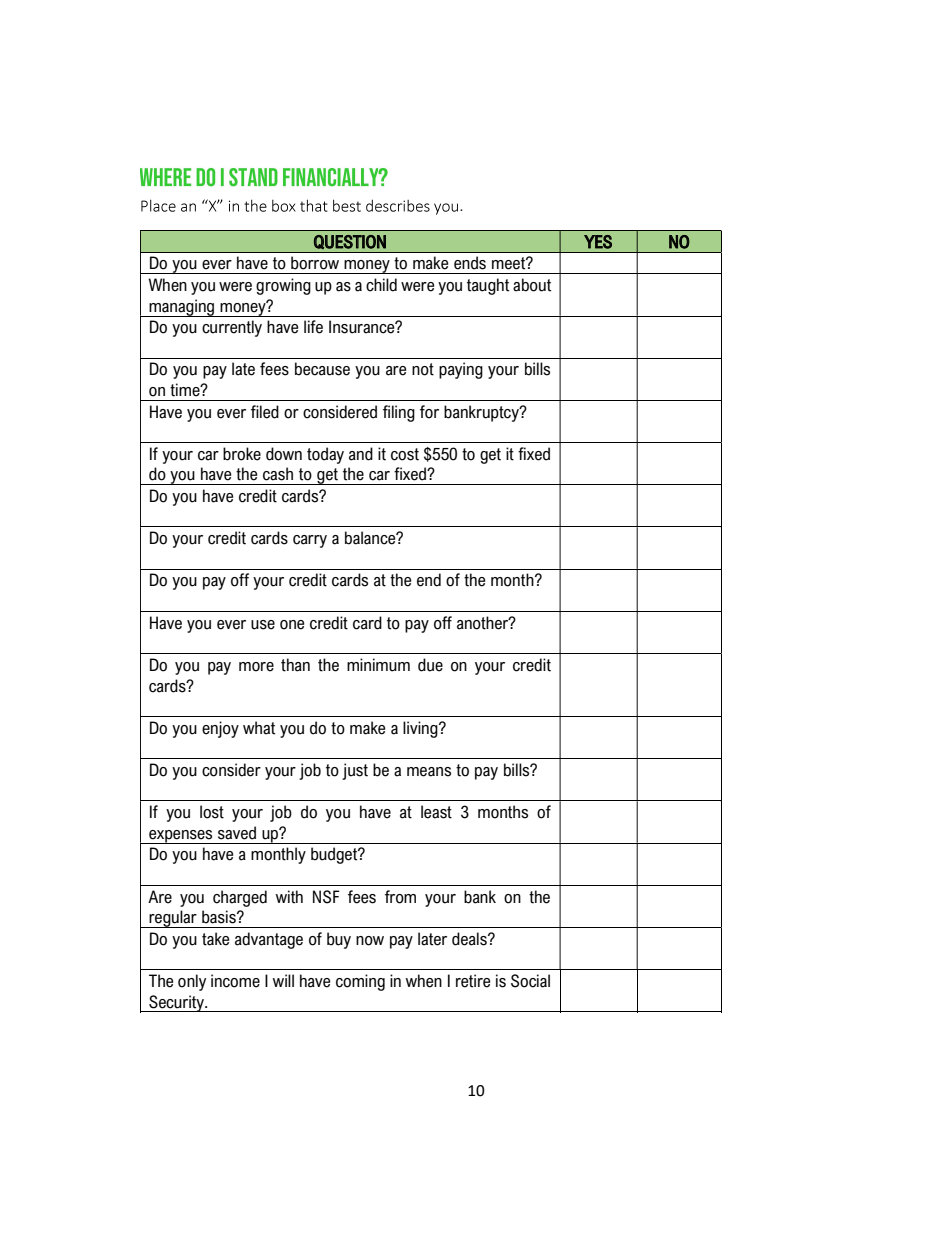 The height and width of the screenshot is (1233, 952). Describe the element at coordinates (235, 981) in the screenshot. I see `income` at that location.
